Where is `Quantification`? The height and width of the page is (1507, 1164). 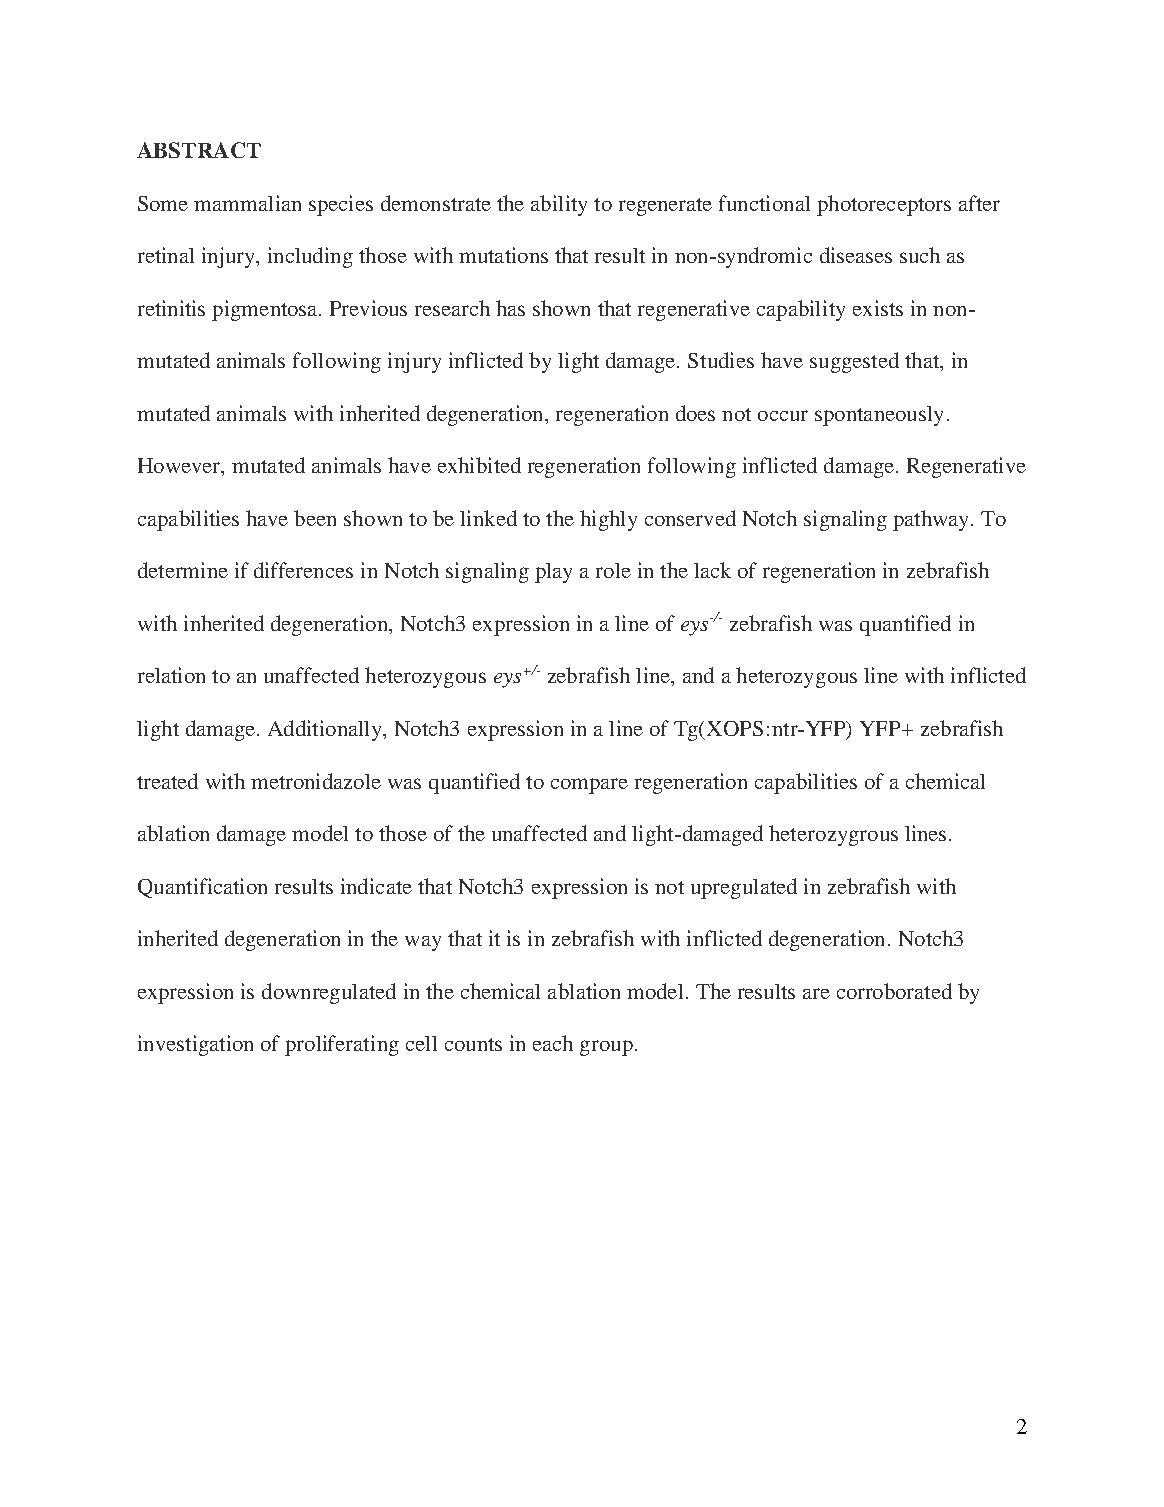 Quantification is located at coordinates (202, 888).
